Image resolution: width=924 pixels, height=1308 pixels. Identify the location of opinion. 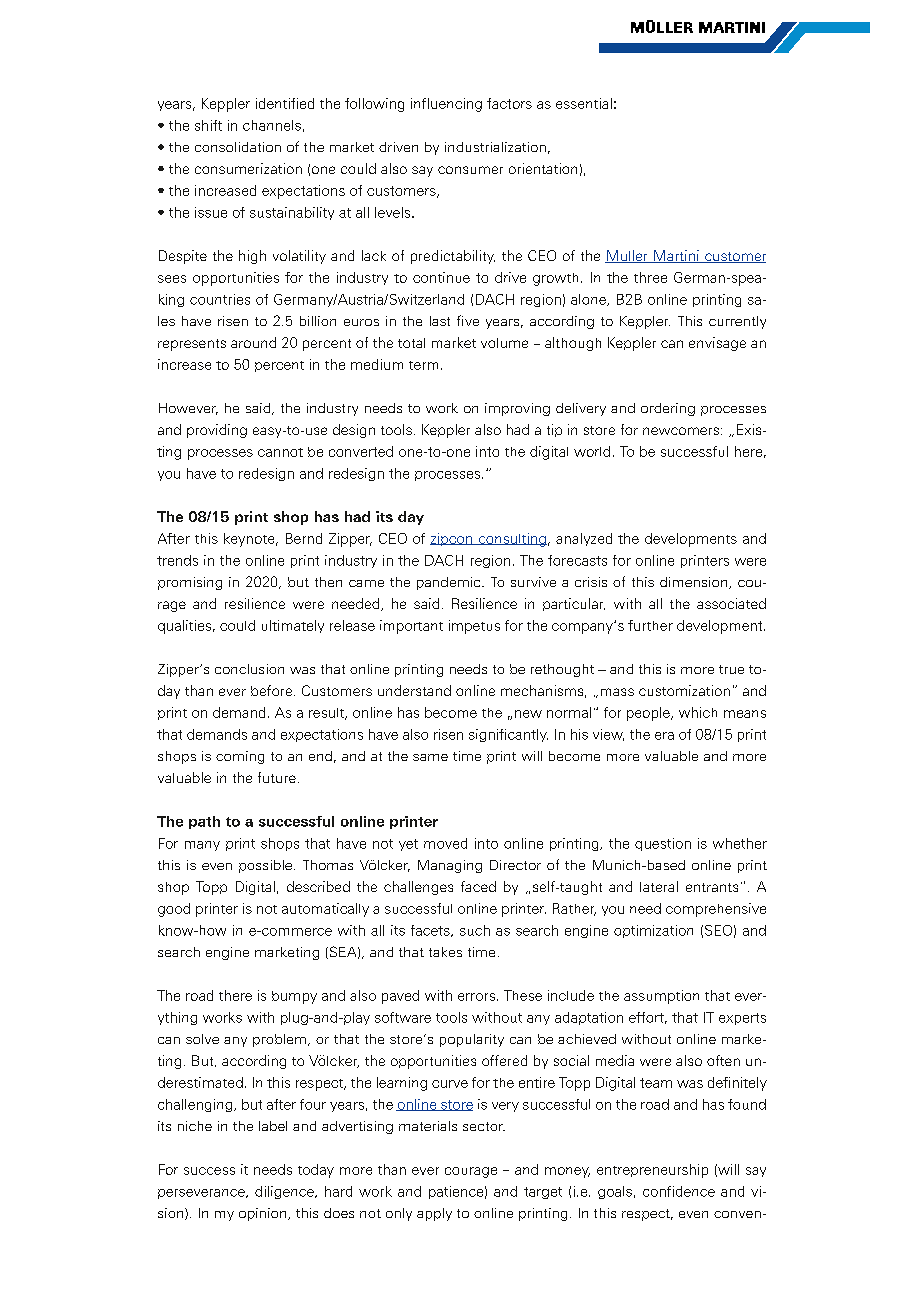
(264, 1214).
